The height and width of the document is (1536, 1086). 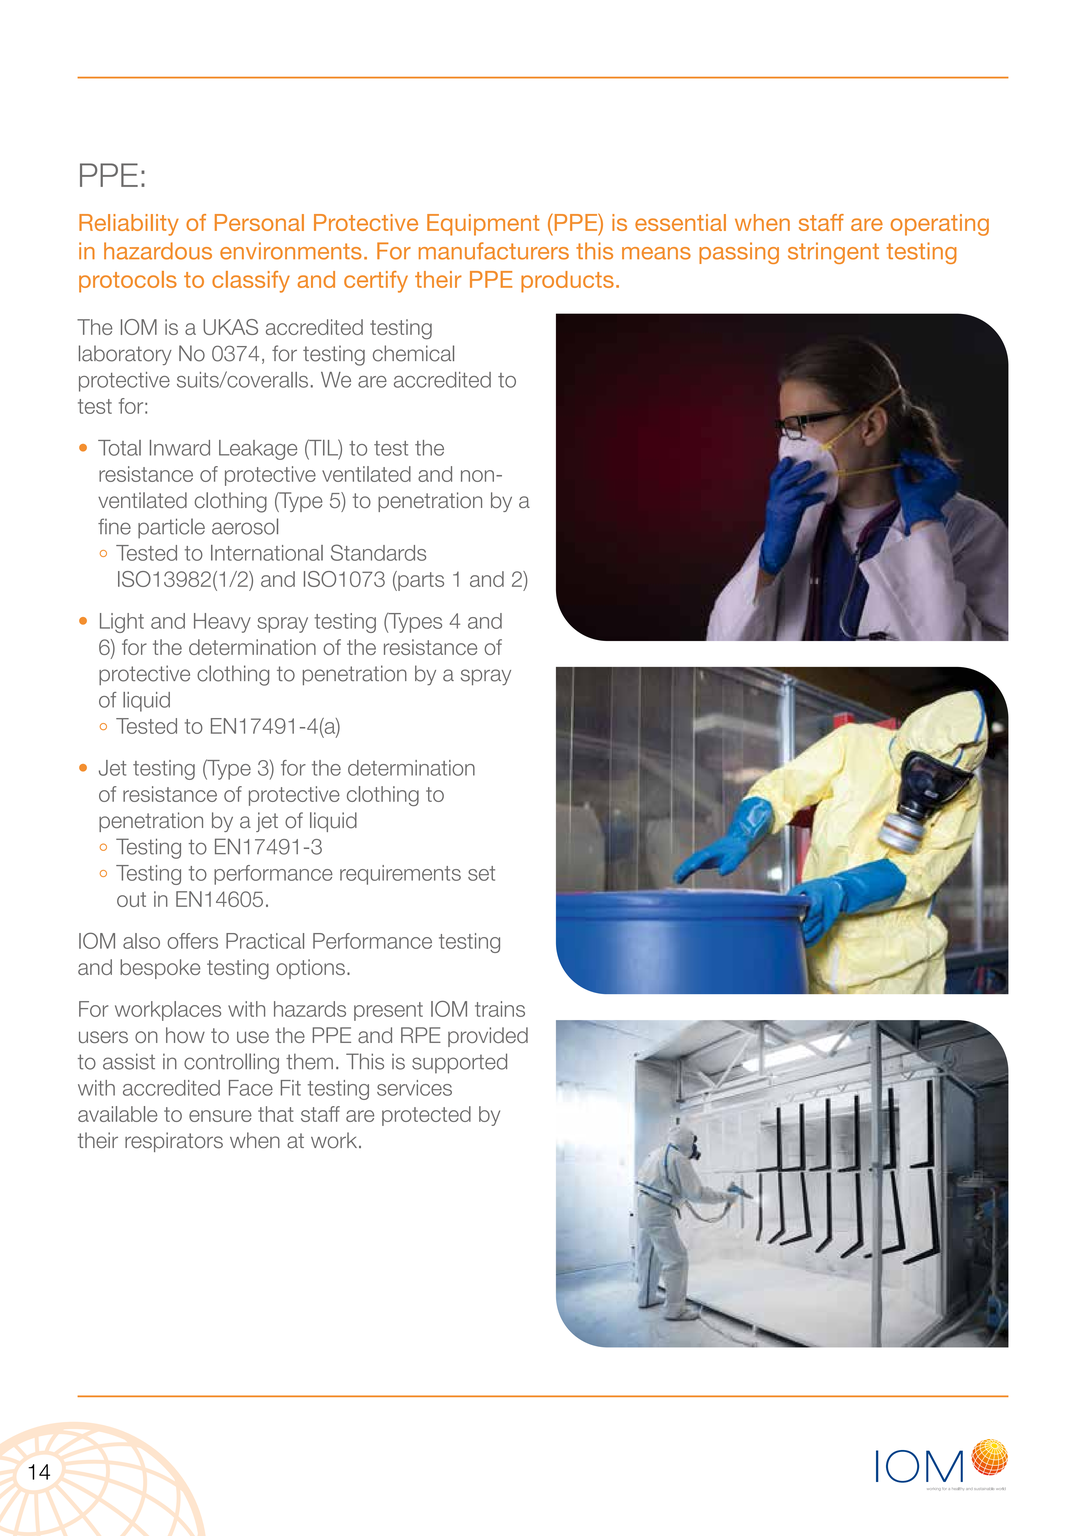 What do you see at coordinates (426, 1116) in the document?
I see `protected` at bounding box center [426, 1116].
